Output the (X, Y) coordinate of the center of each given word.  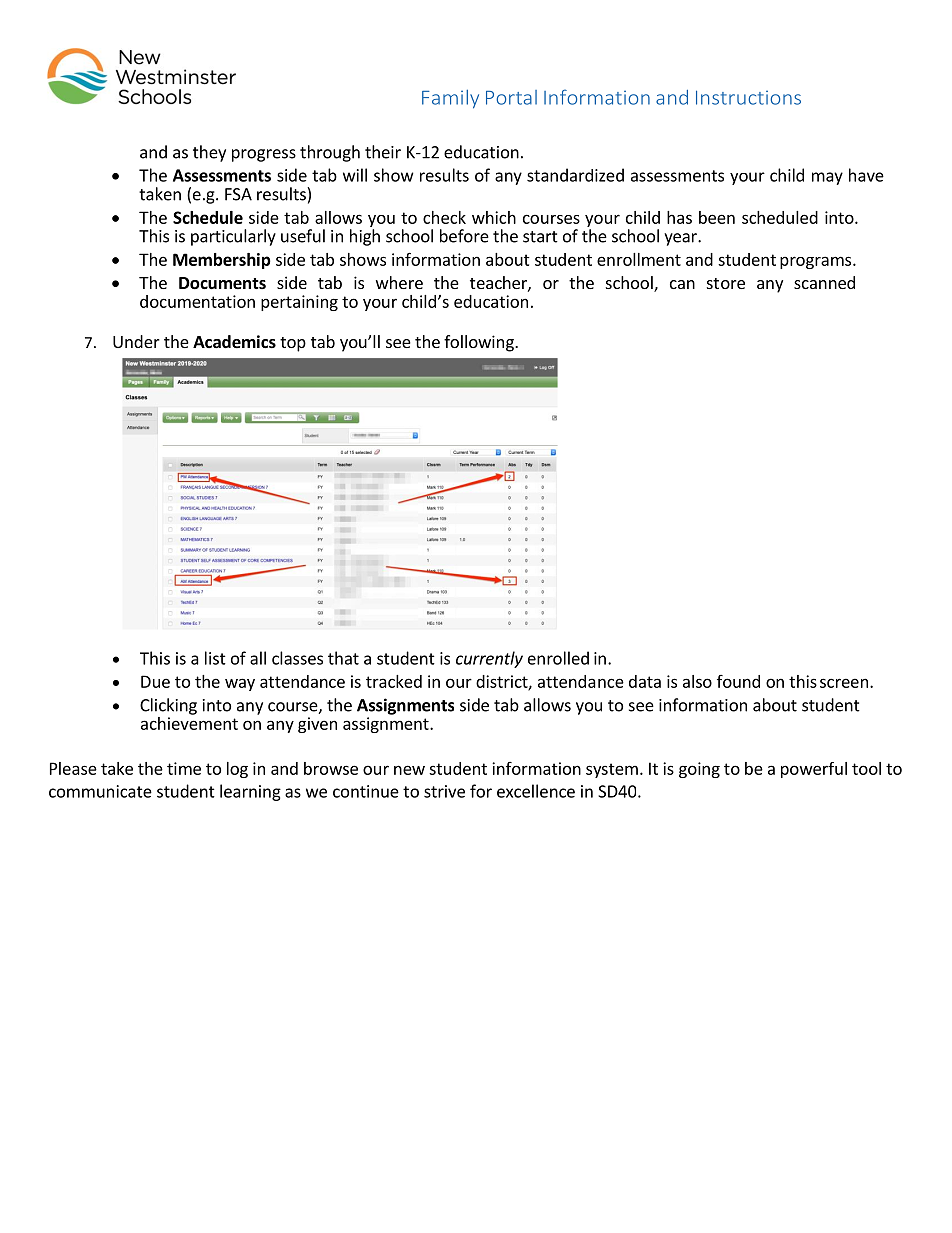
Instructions (748, 97)
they (209, 153)
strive (444, 791)
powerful (814, 770)
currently (489, 659)
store (726, 283)
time (184, 768)
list (215, 658)
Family (450, 99)
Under (136, 341)
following (480, 343)
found (738, 681)
